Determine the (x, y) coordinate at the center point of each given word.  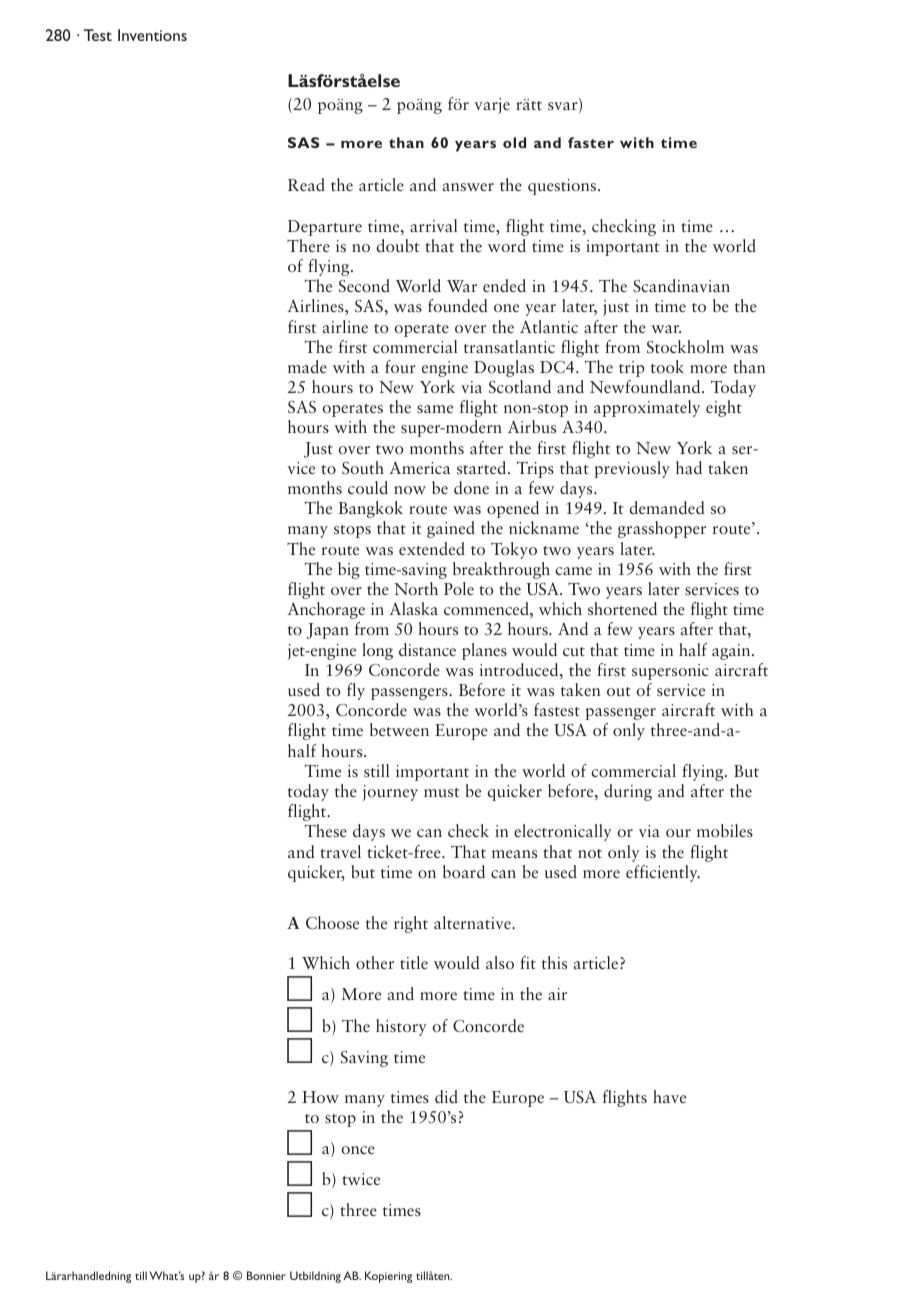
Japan (327, 631)
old (514, 142)
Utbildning (315, 1277)
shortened (622, 608)
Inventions (152, 35)
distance (427, 649)
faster (591, 142)
